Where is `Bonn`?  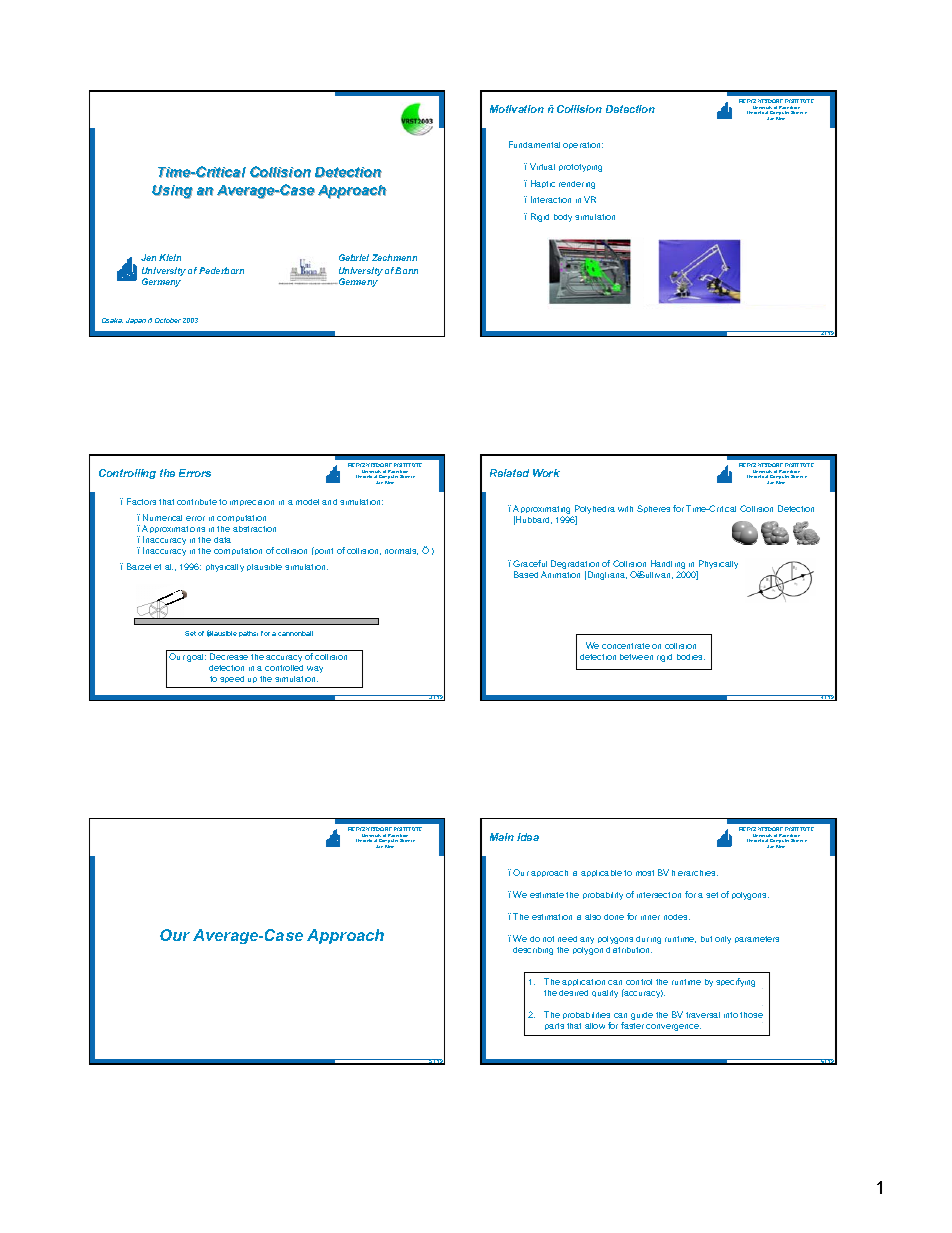 Bonn is located at coordinates (406, 270).
